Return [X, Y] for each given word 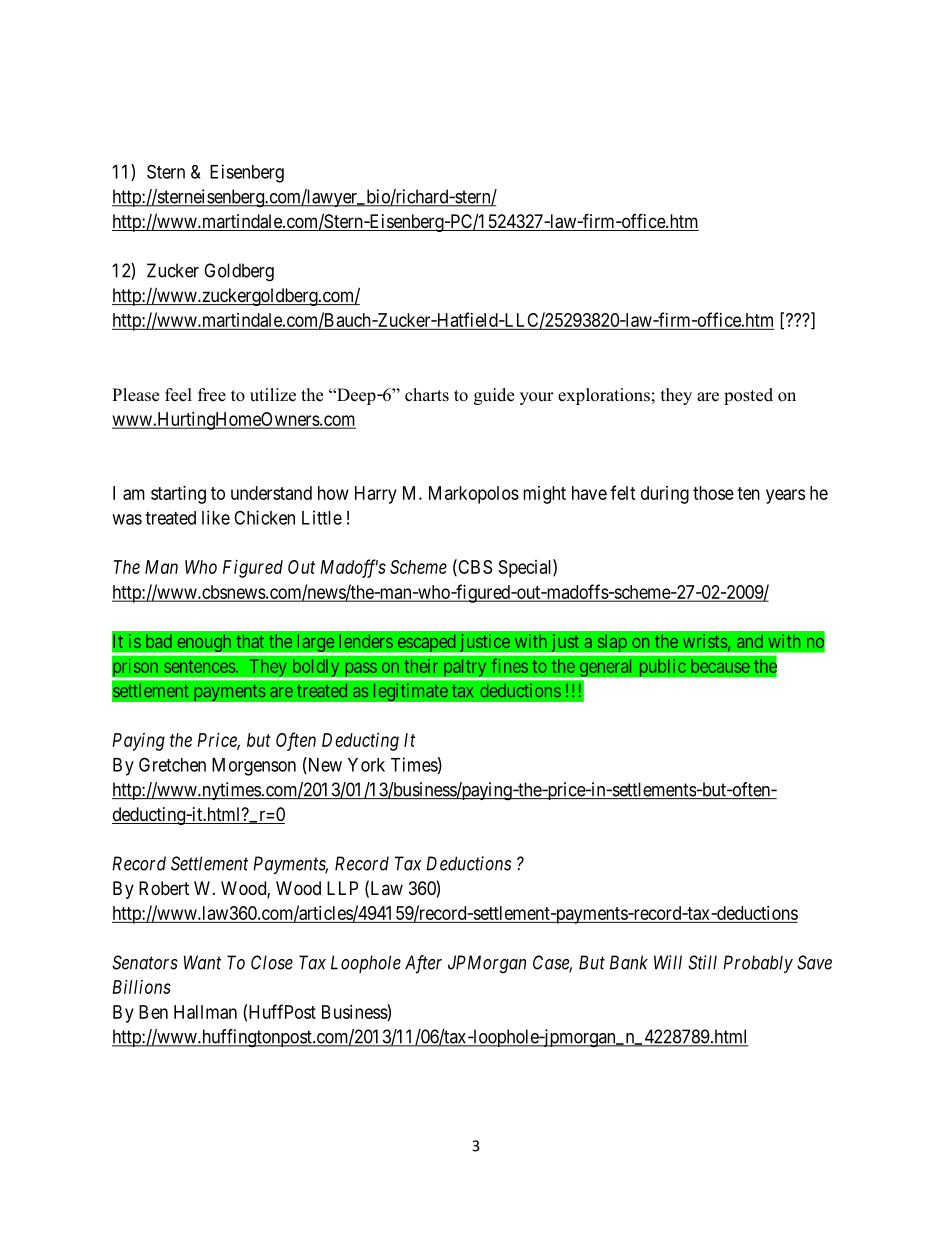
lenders [366, 641]
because [720, 666]
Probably [758, 964]
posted [748, 396]
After [423, 964]
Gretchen [172, 764]
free [212, 395]
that [250, 641]
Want [202, 962]
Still [702, 962]
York [366, 765]
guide [494, 396]
